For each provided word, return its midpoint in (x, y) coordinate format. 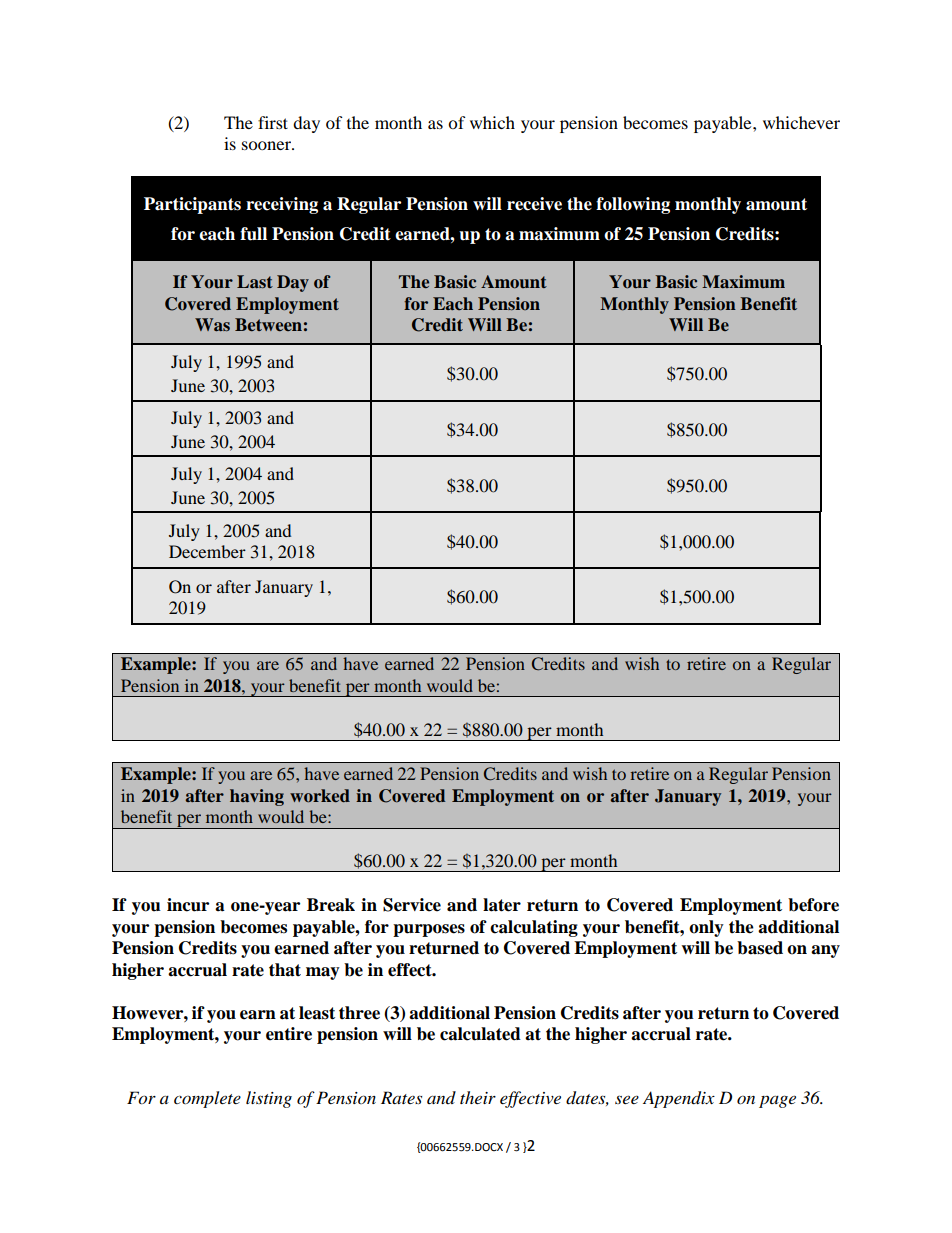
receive (534, 204)
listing (269, 1099)
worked (320, 796)
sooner (267, 145)
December (207, 551)
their (478, 1097)
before (813, 905)
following (633, 205)
